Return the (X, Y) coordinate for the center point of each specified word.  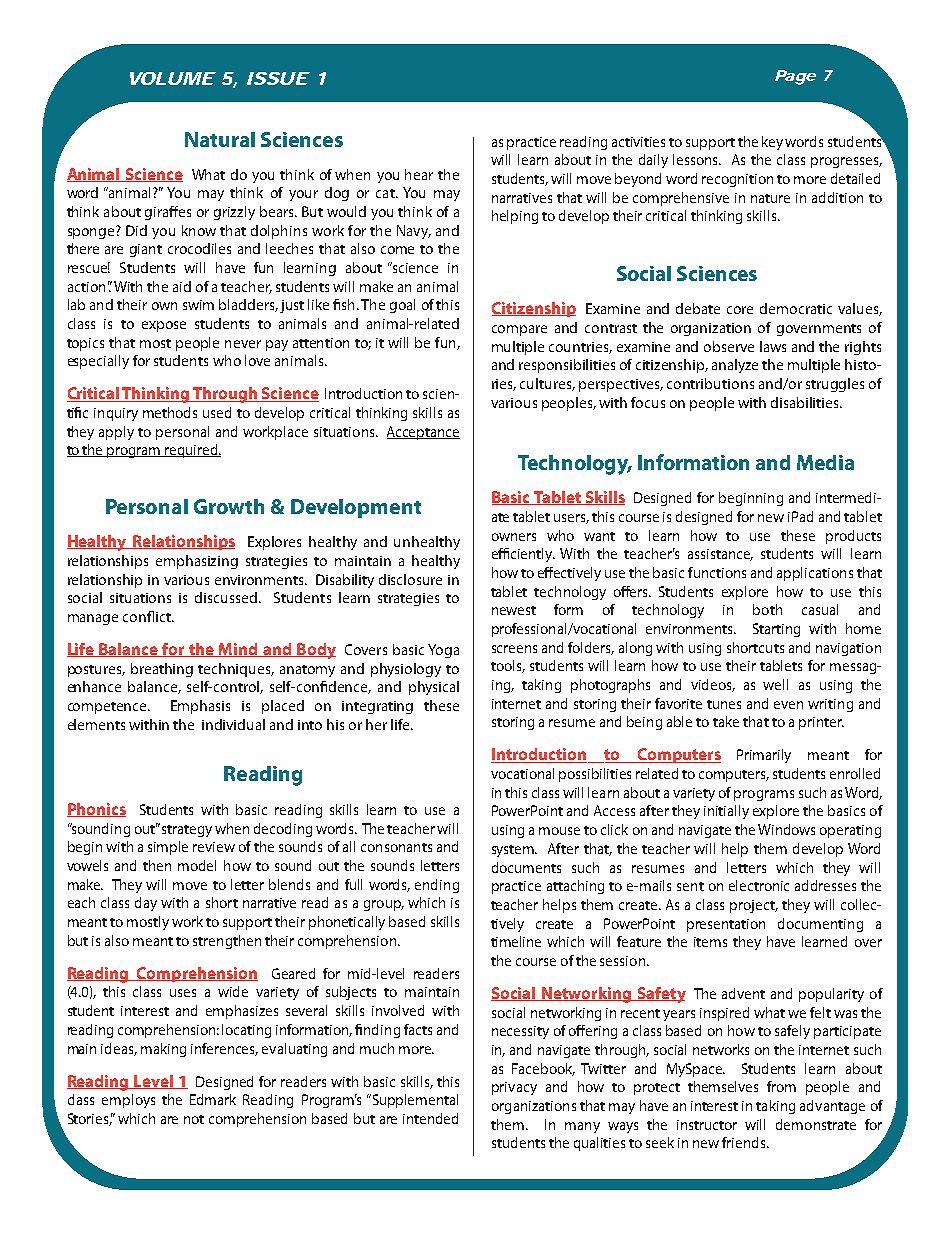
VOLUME (173, 78)
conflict (148, 616)
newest (514, 610)
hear (419, 174)
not (194, 1119)
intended (430, 1118)
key (772, 143)
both (767, 609)
